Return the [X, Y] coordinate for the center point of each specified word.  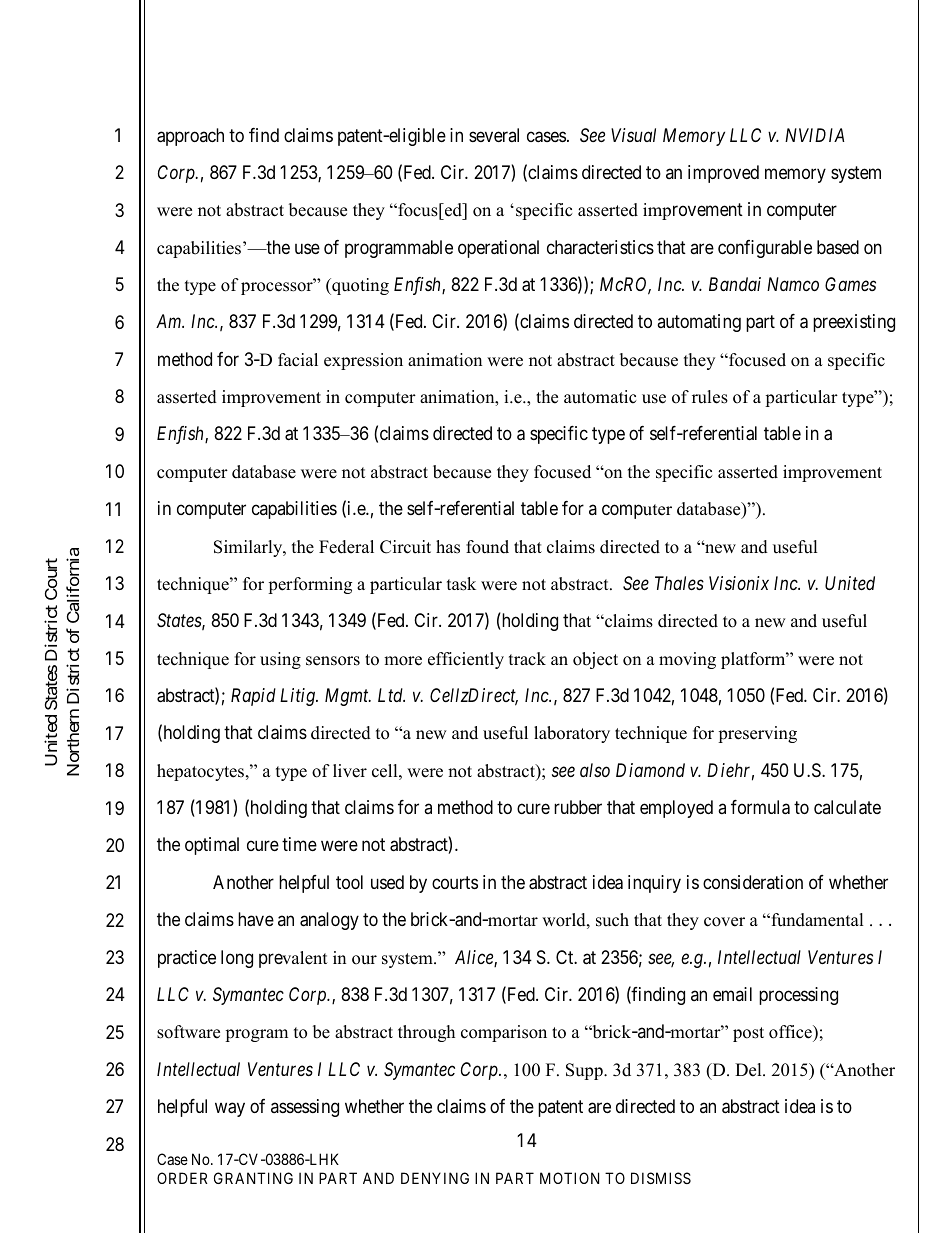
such [612, 920]
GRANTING [253, 1178]
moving [687, 660]
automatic [600, 397]
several [494, 135]
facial [298, 360]
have [256, 919]
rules [710, 397]
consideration [753, 882]
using [280, 660]
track [527, 659]
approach [190, 137]
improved [723, 174]
